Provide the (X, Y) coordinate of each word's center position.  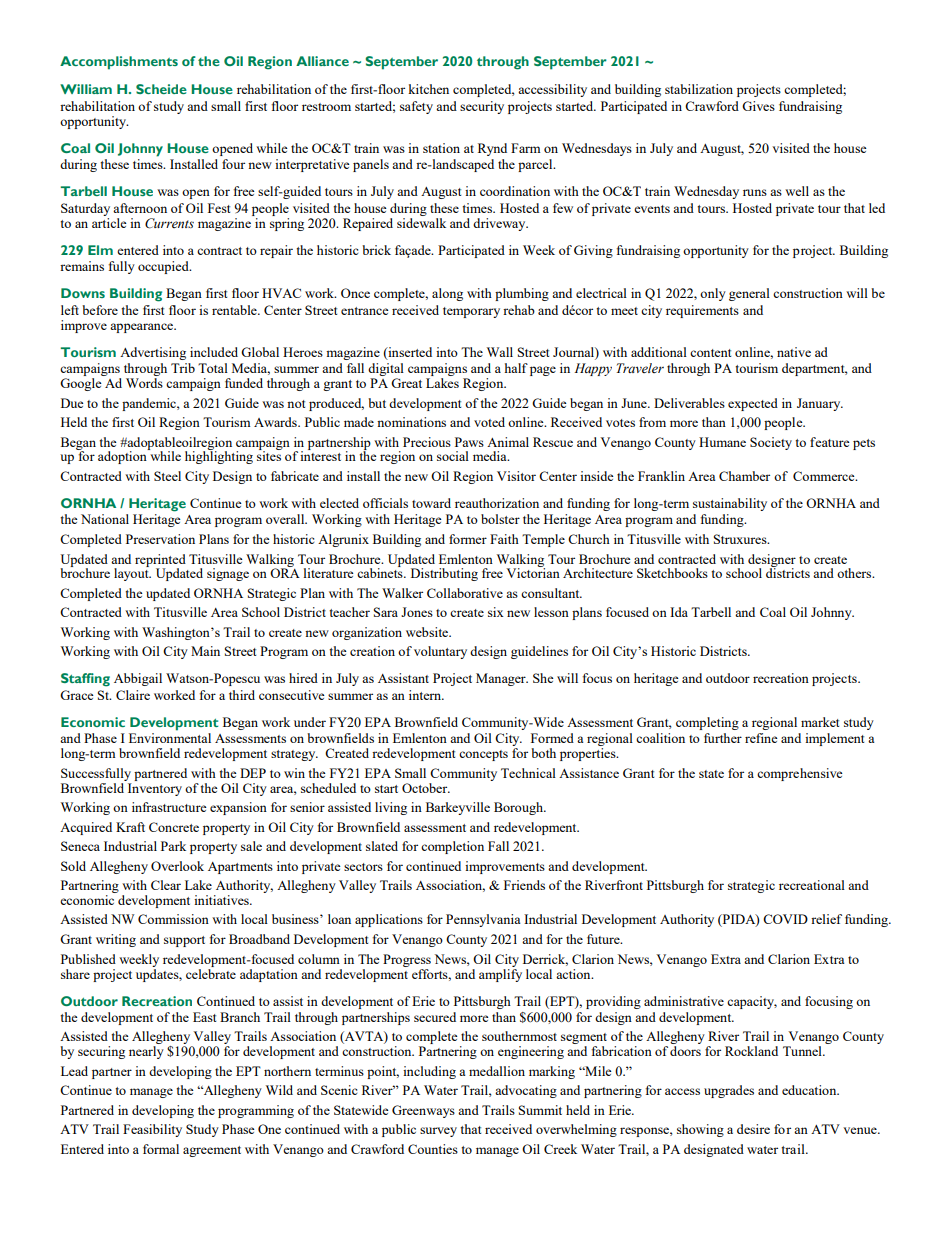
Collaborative (465, 593)
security (482, 107)
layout (132, 573)
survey (438, 1132)
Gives (758, 106)
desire (753, 1129)
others (855, 573)
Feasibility (152, 1130)
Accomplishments (119, 63)
